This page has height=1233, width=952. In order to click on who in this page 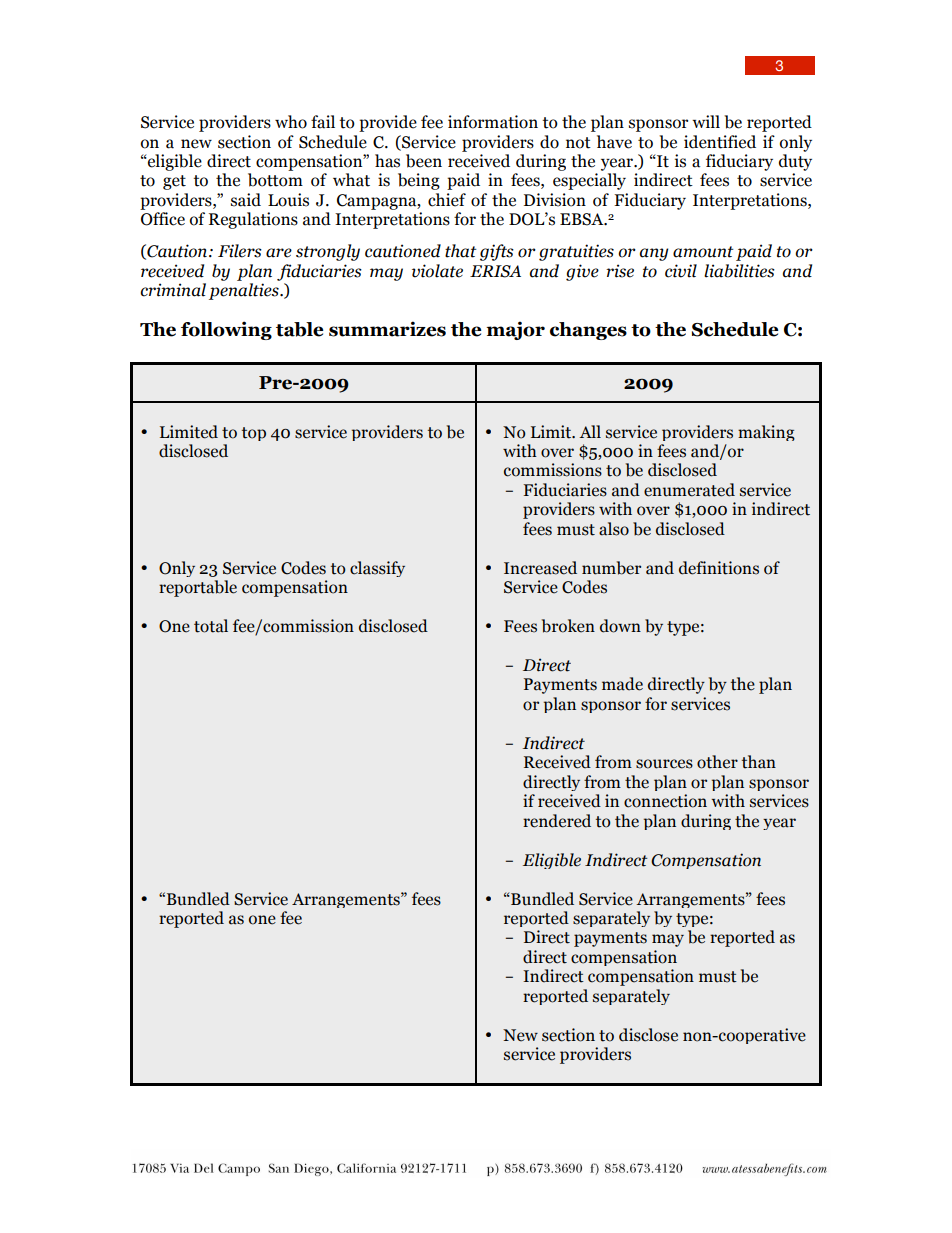, I will do `click(291, 122)`.
